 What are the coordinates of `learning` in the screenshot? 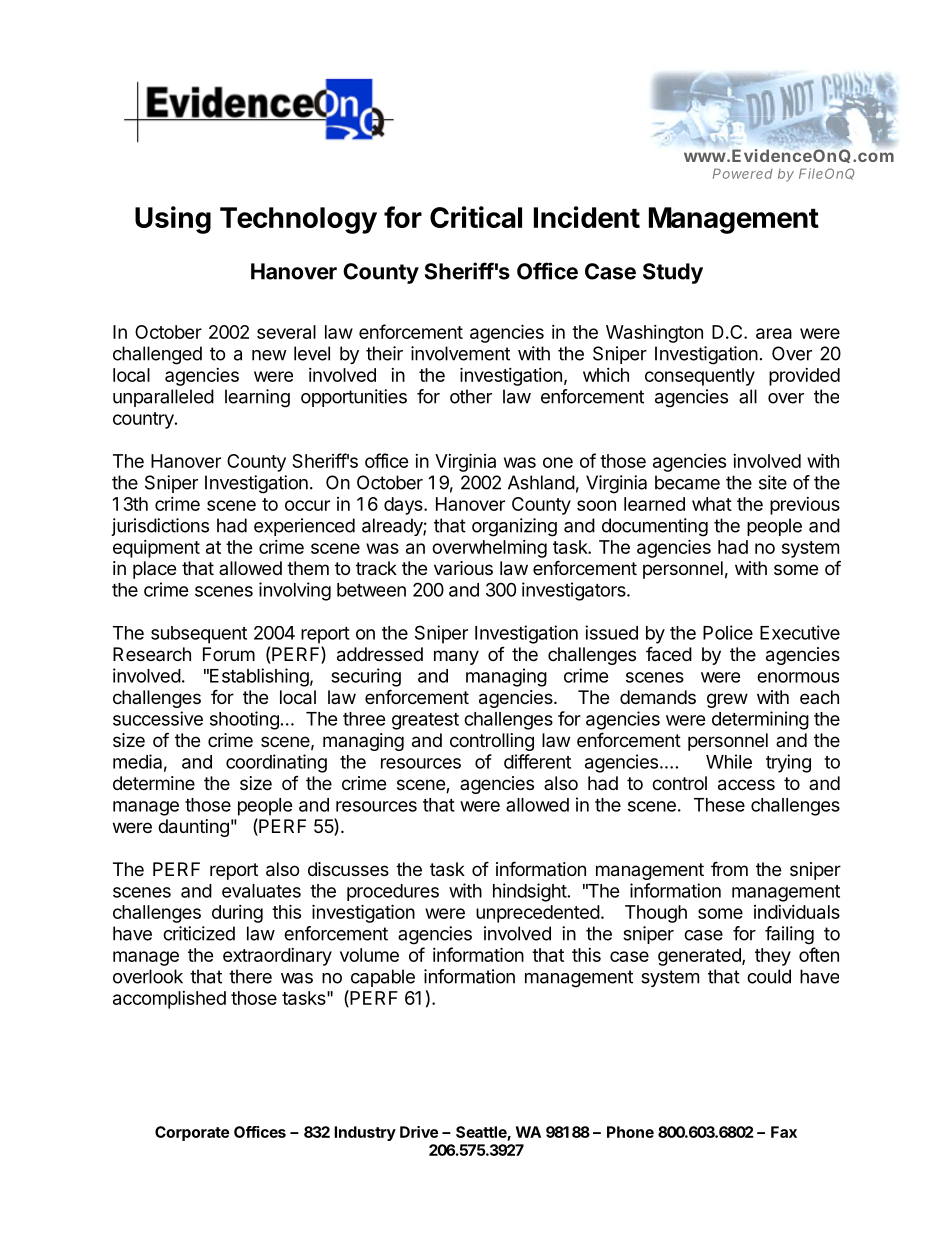 It's located at (257, 398).
